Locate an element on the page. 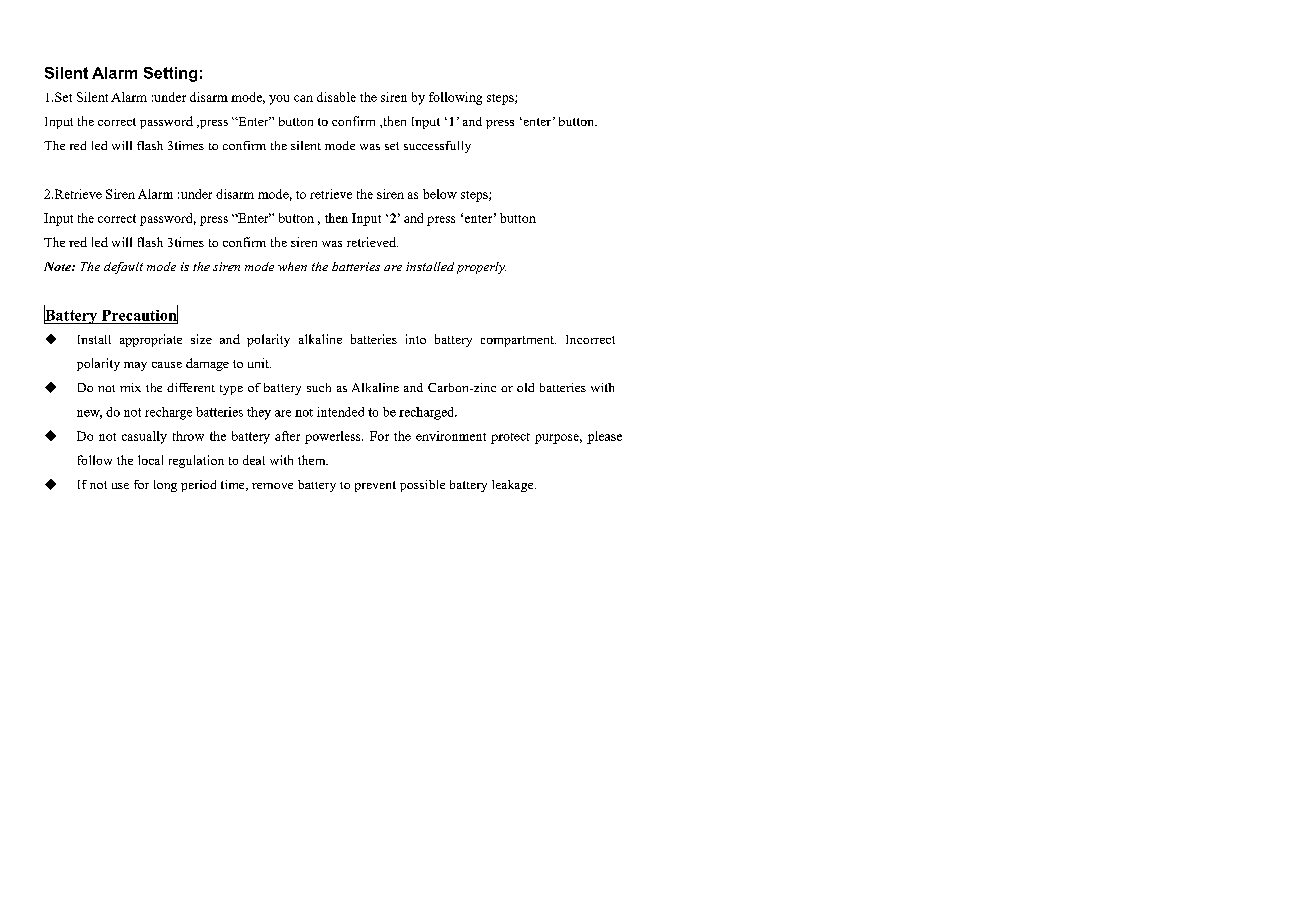 The width and height of the document is (1308, 924). disable is located at coordinates (336, 97).
